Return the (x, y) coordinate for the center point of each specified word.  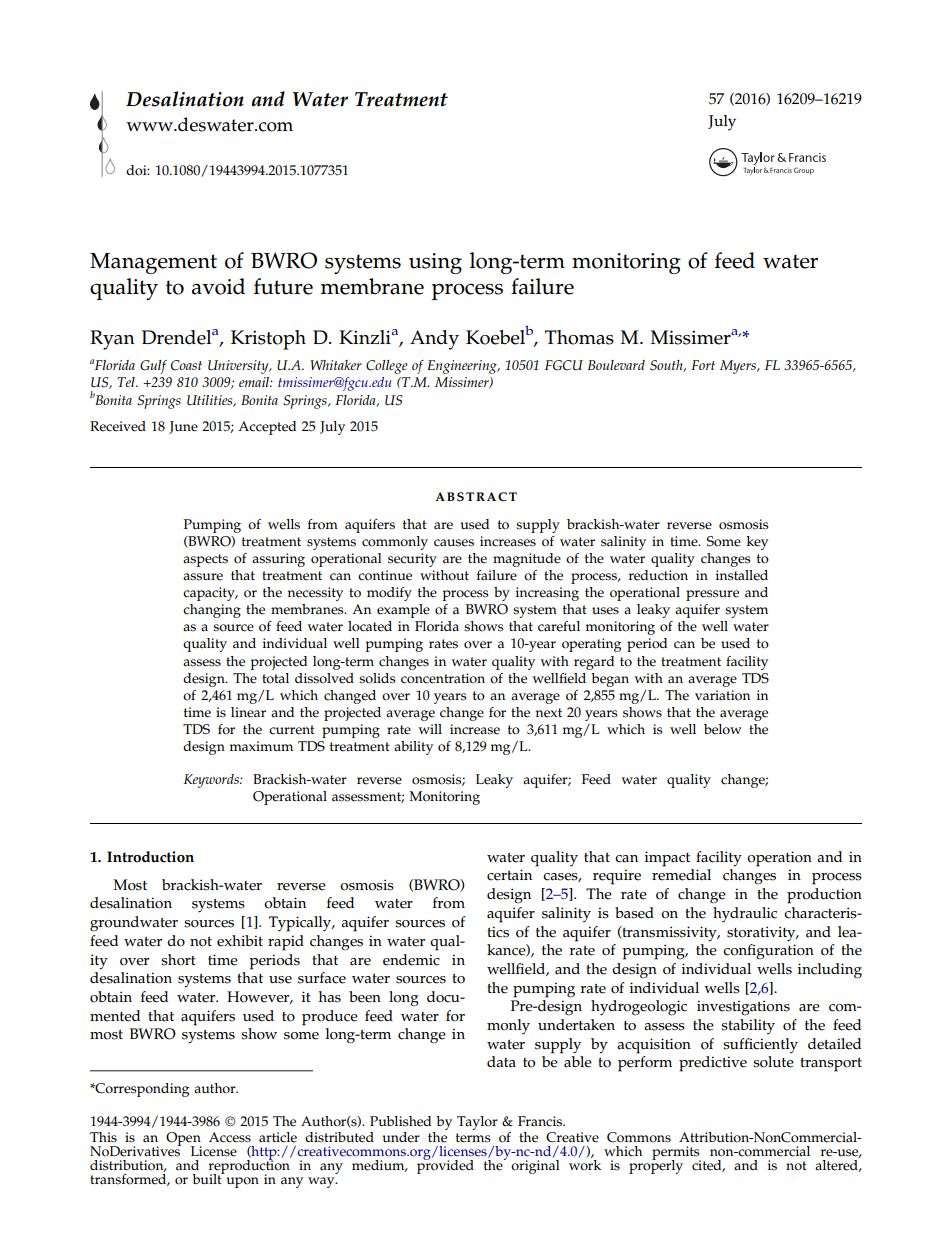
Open (184, 1140)
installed (742, 575)
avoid (218, 286)
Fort (703, 365)
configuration (768, 952)
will (430, 729)
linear (248, 712)
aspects (205, 560)
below (723, 729)
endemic (411, 960)
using (435, 263)
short (178, 960)
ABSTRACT (476, 496)
